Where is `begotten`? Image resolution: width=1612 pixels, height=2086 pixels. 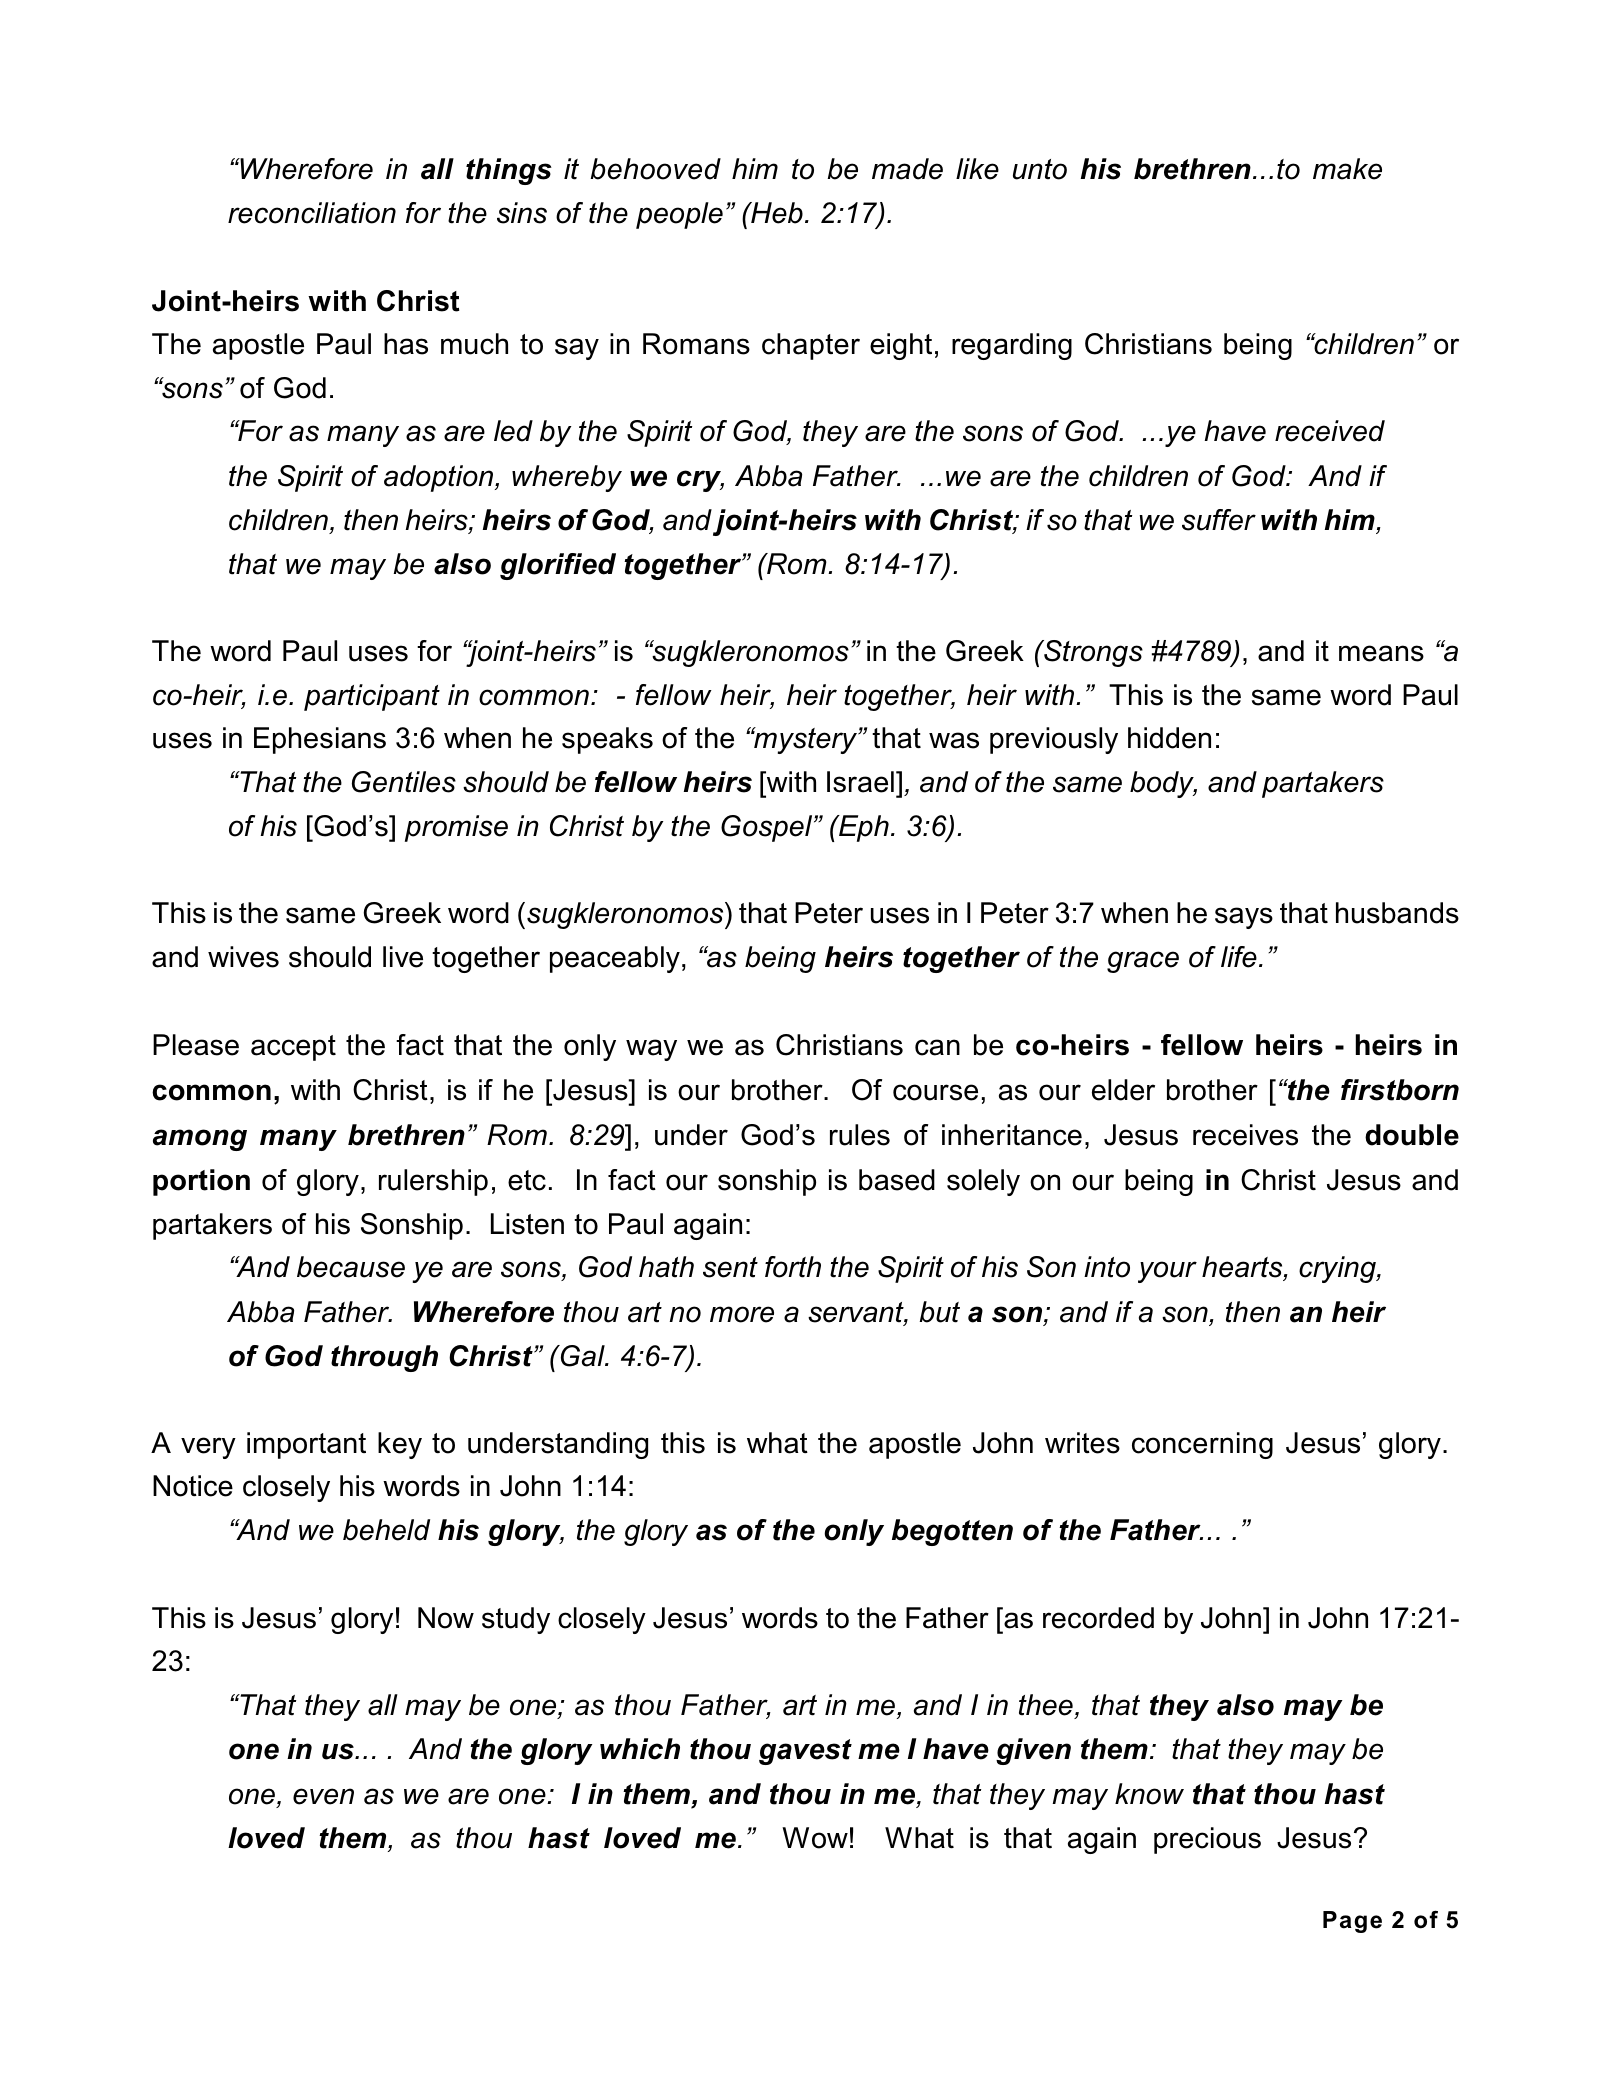
begotten is located at coordinates (952, 1532).
